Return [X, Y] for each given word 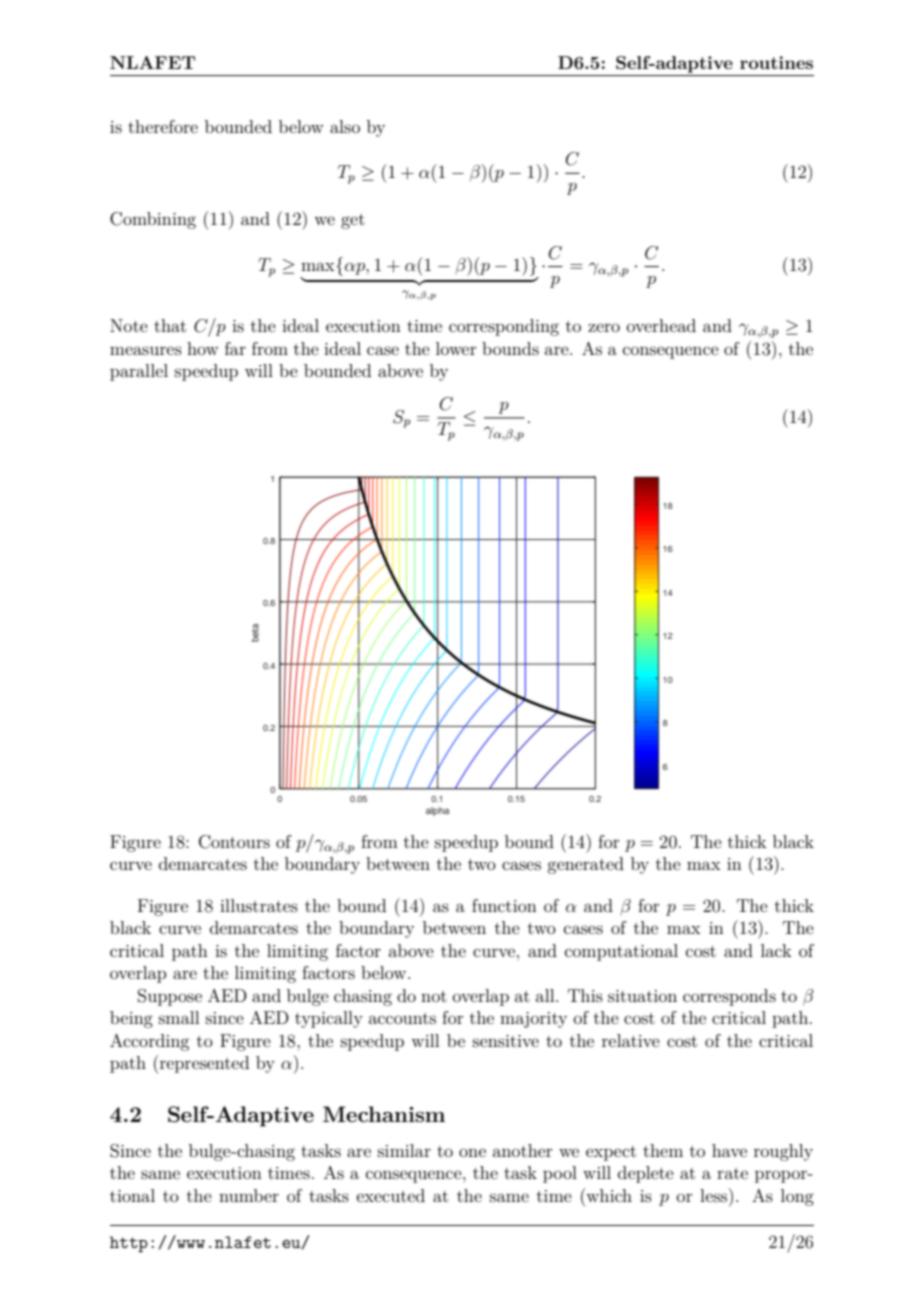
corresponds [729, 997]
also [345, 126]
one [472, 1152]
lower [456, 348]
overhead [661, 325]
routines [776, 62]
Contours [234, 842]
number [249, 1195]
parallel [139, 372]
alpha [437, 811]
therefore [163, 126]
